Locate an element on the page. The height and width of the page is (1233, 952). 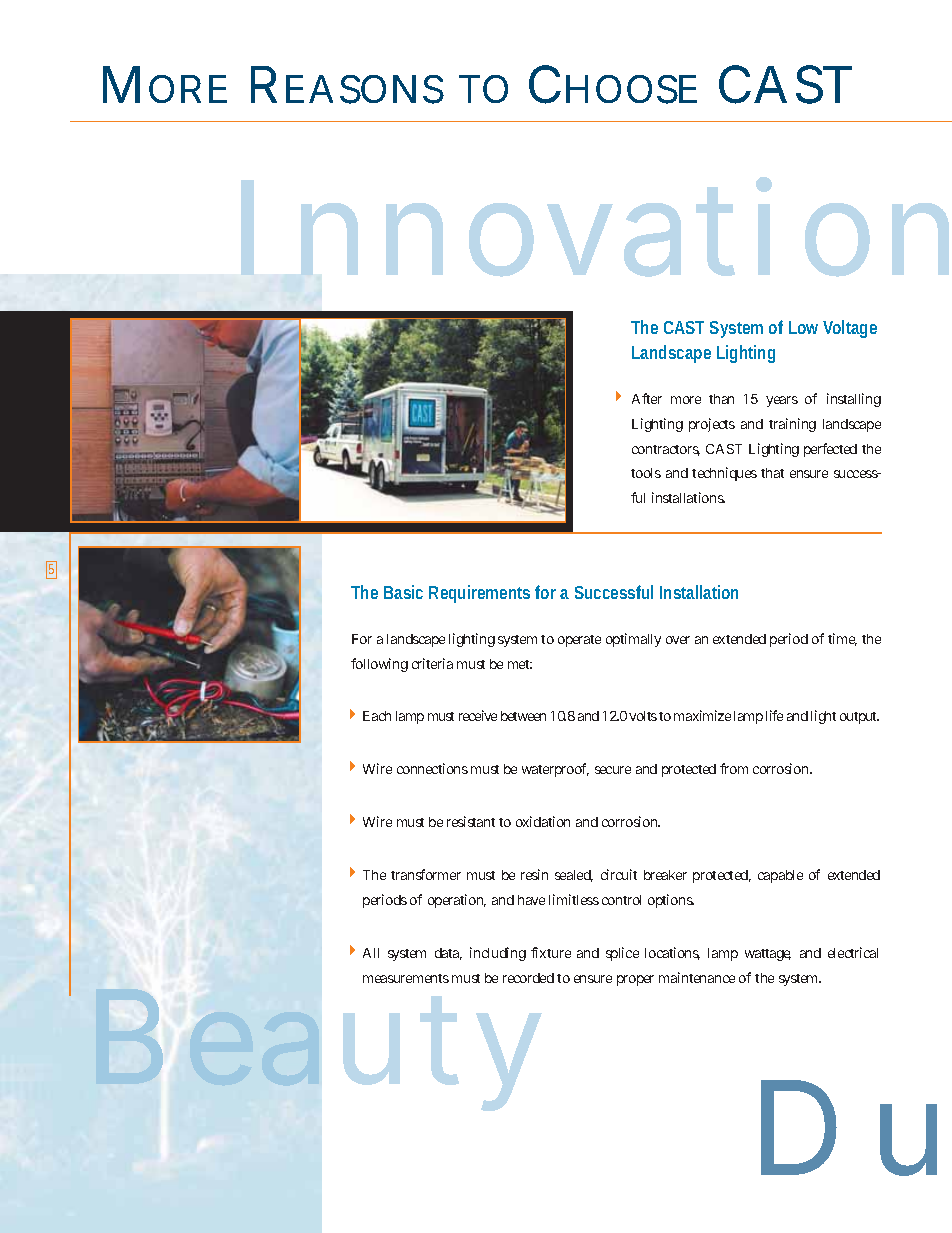
data is located at coordinates (448, 954).
